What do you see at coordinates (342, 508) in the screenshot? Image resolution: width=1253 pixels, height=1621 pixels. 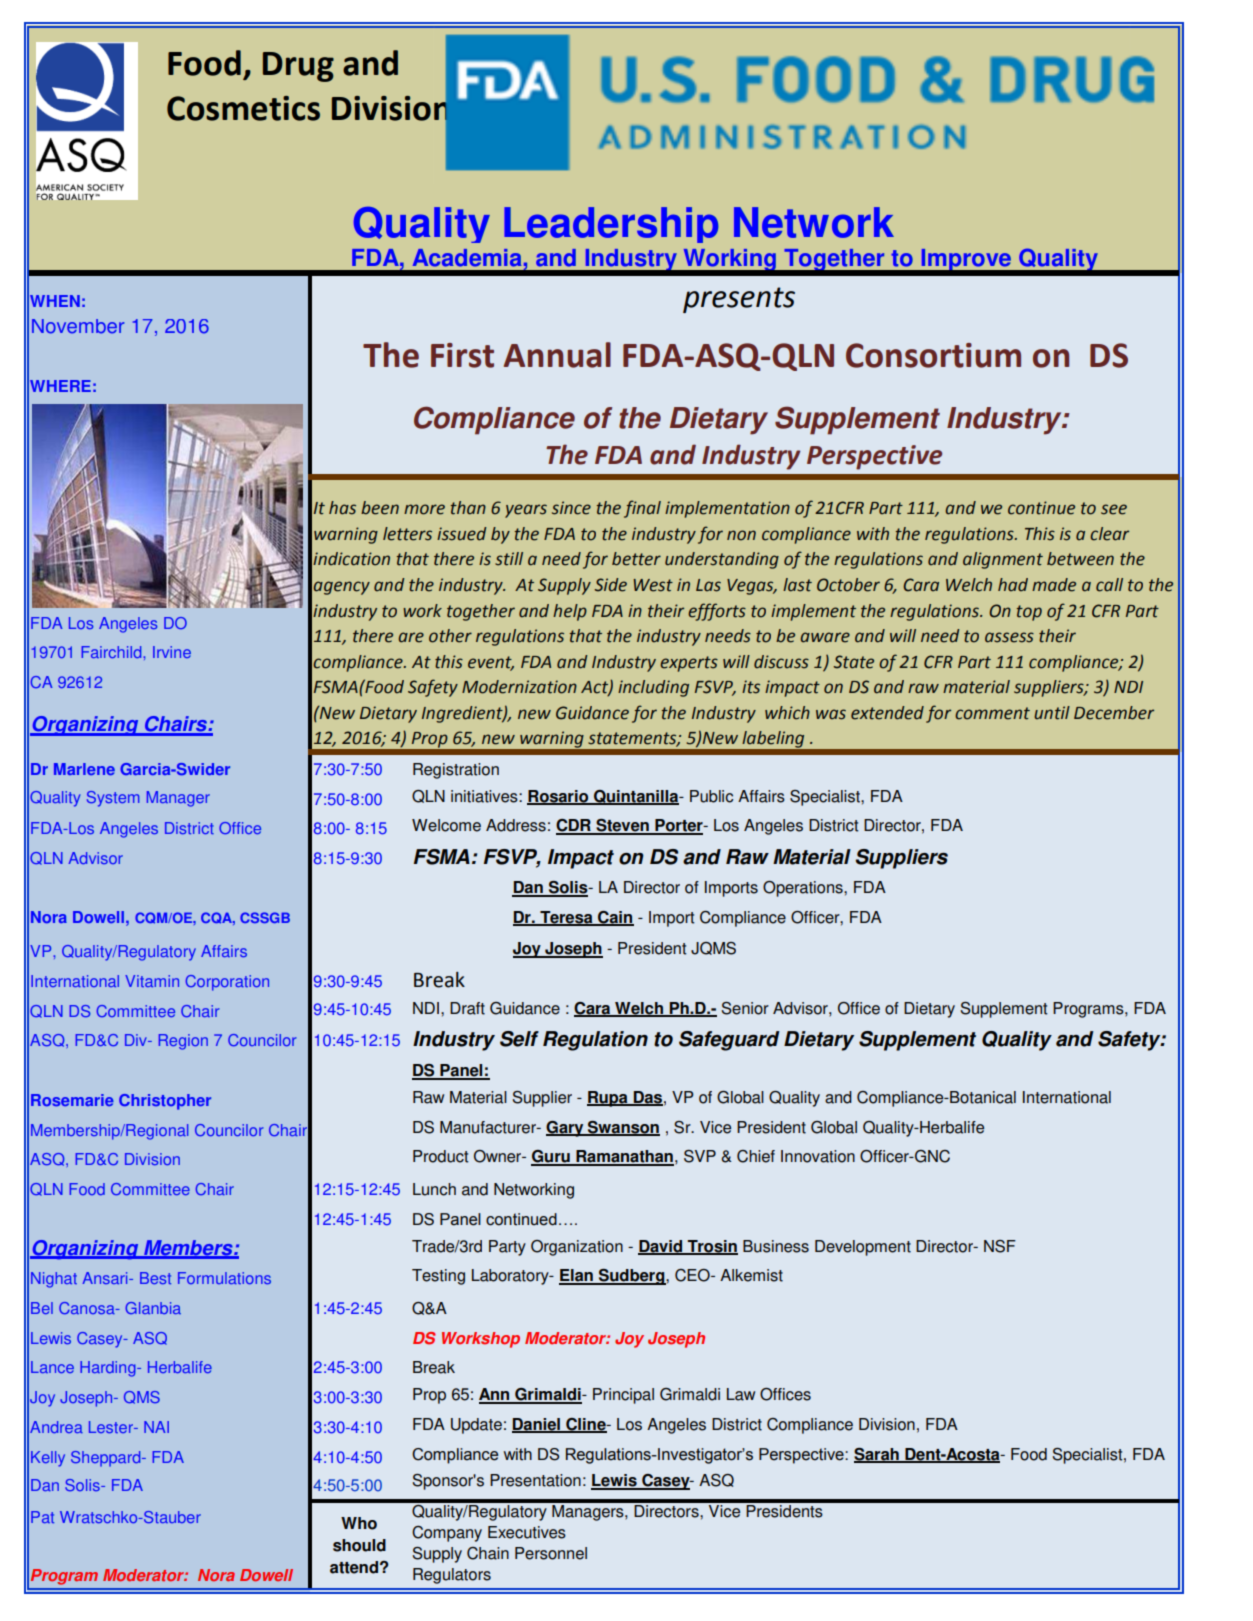 I see `has` at bounding box center [342, 508].
